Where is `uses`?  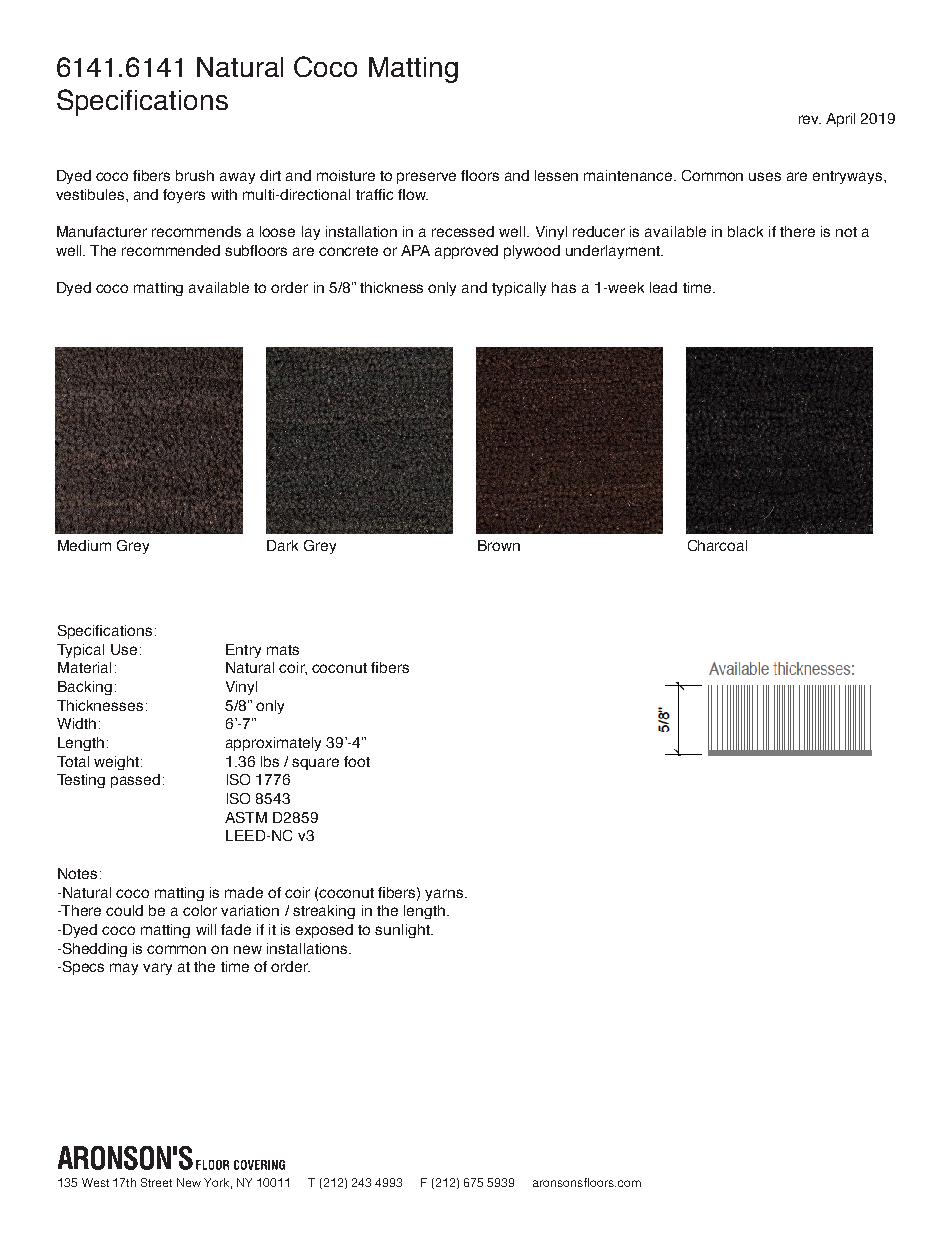
uses is located at coordinates (765, 176).
